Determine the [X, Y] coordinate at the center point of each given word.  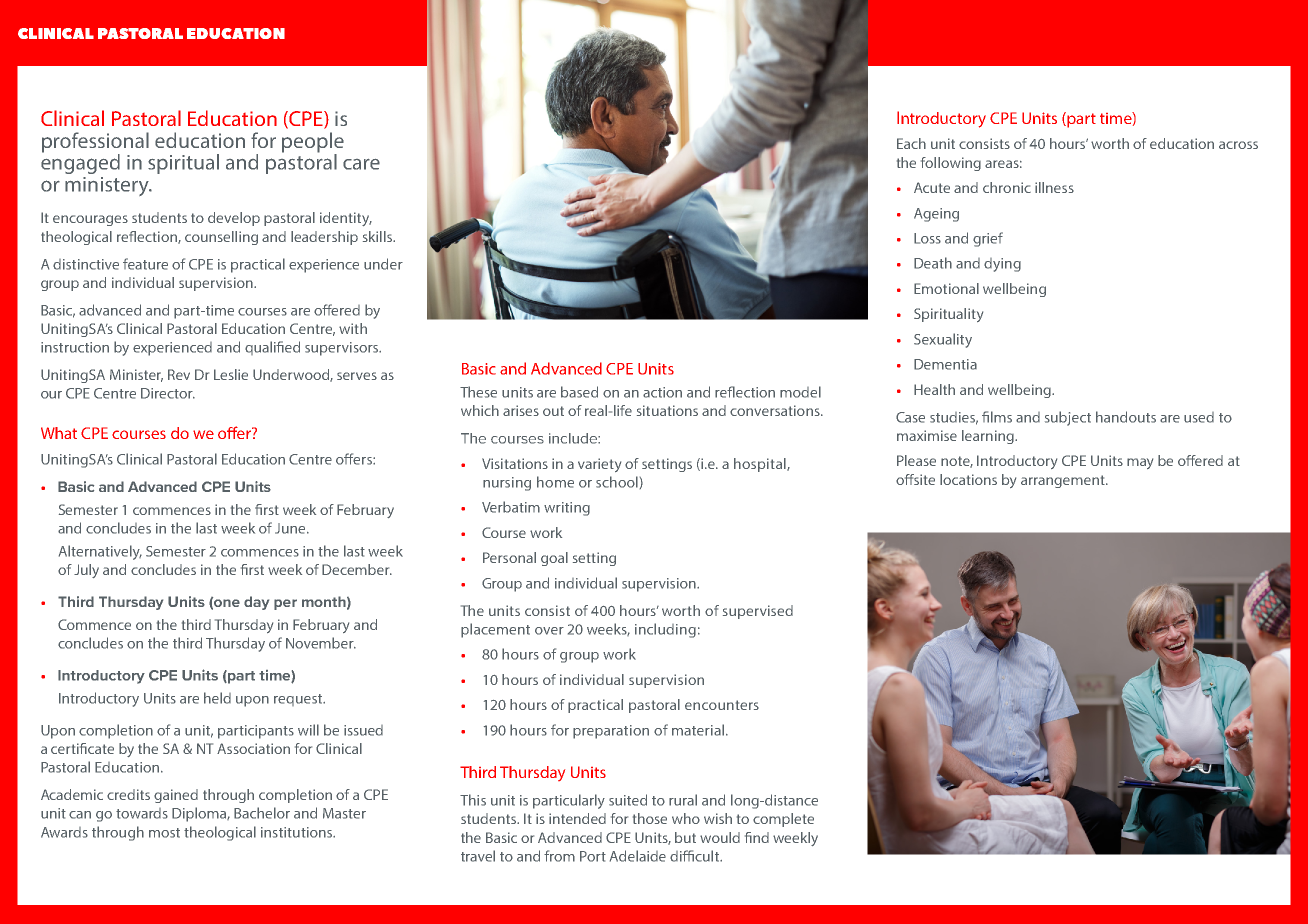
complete [783, 820]
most [164, 833]
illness [1054, 187]
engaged [80, 163]
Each [911, 143]
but [685, 837]
